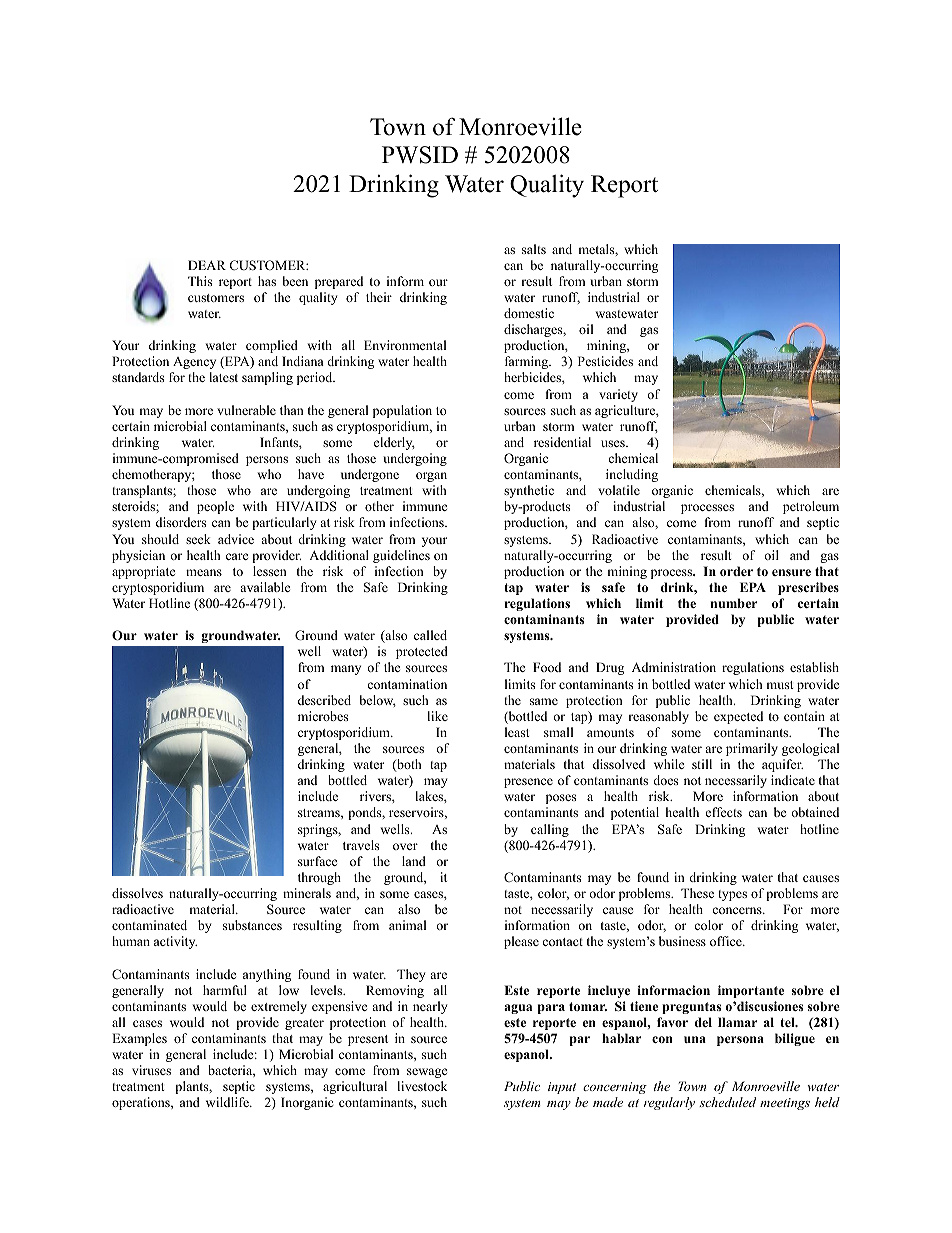  What do you see at coordinates (198, 539) in the document?
I see `seek` at bounding box center [198, 539].
